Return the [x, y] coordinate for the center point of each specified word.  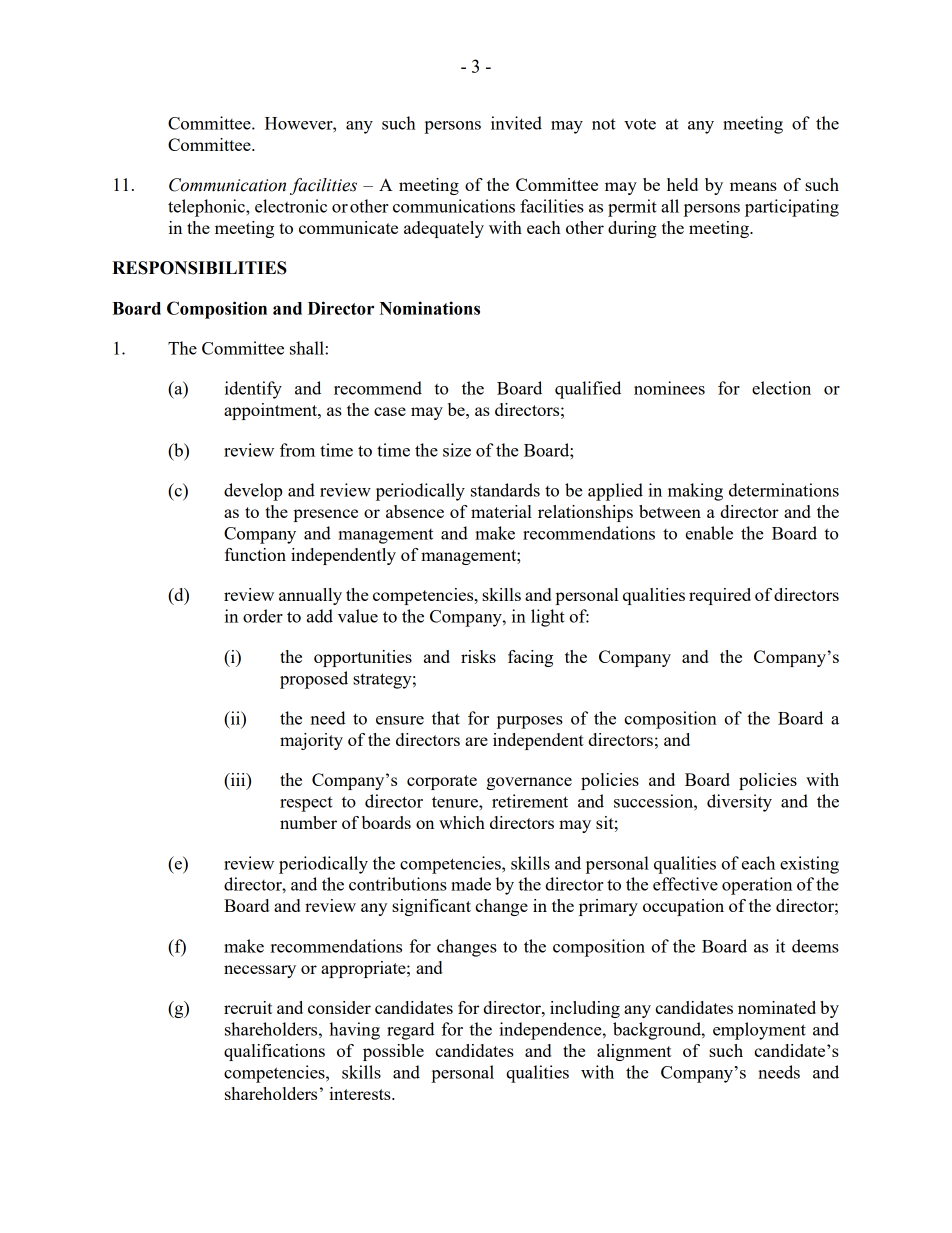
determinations [784, 490]
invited [516, 123]
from [297, 450]
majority [311, 741]
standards [505, 490]
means [753, 186]
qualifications [274, 1052]
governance [529, 783]
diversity [739, 803]
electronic [291, 206]
